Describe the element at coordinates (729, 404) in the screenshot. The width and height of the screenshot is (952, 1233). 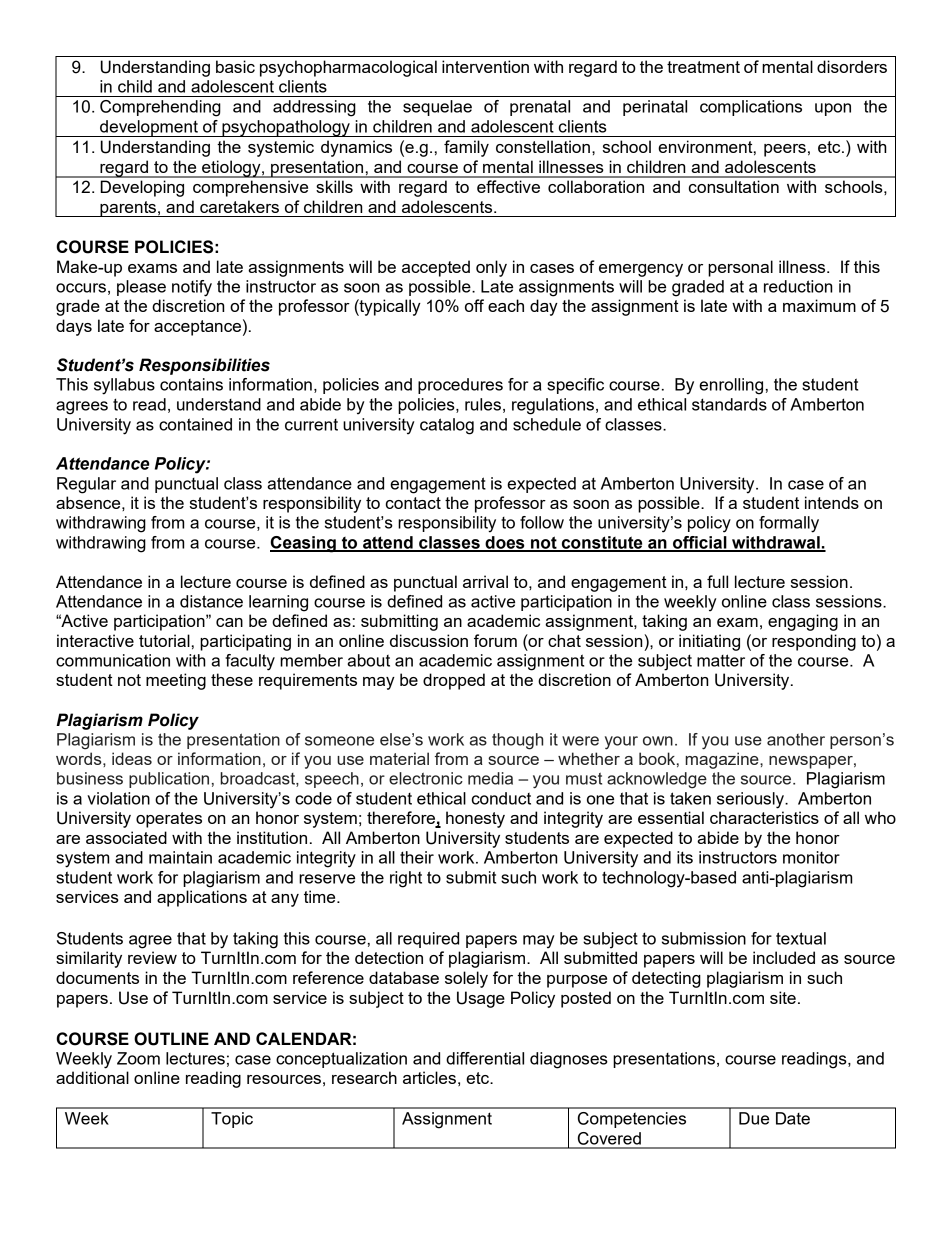
I see `standards` at that location.
